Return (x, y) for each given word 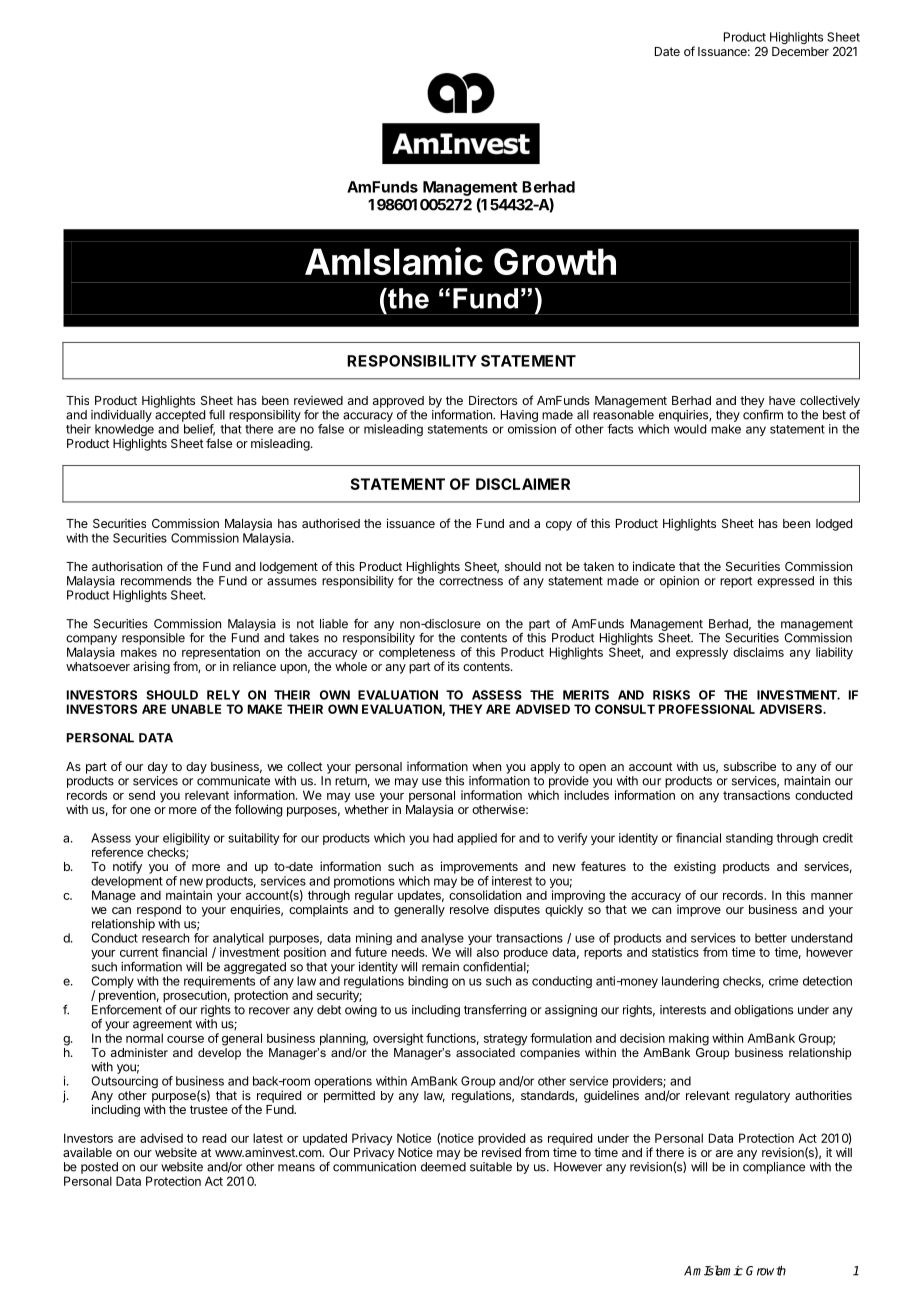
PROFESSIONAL (707, 709)
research (165, 938)
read (214, 1138)
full (217, 414)
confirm (763, 414)
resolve (469, 909)
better (771, 938)
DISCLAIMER (523, 484)
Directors (493, 400)
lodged (834, 525)
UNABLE (196, 709)
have (782, 400)
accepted (180, 416)
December (800, 51)
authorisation (127, 566)
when (486, 766)
